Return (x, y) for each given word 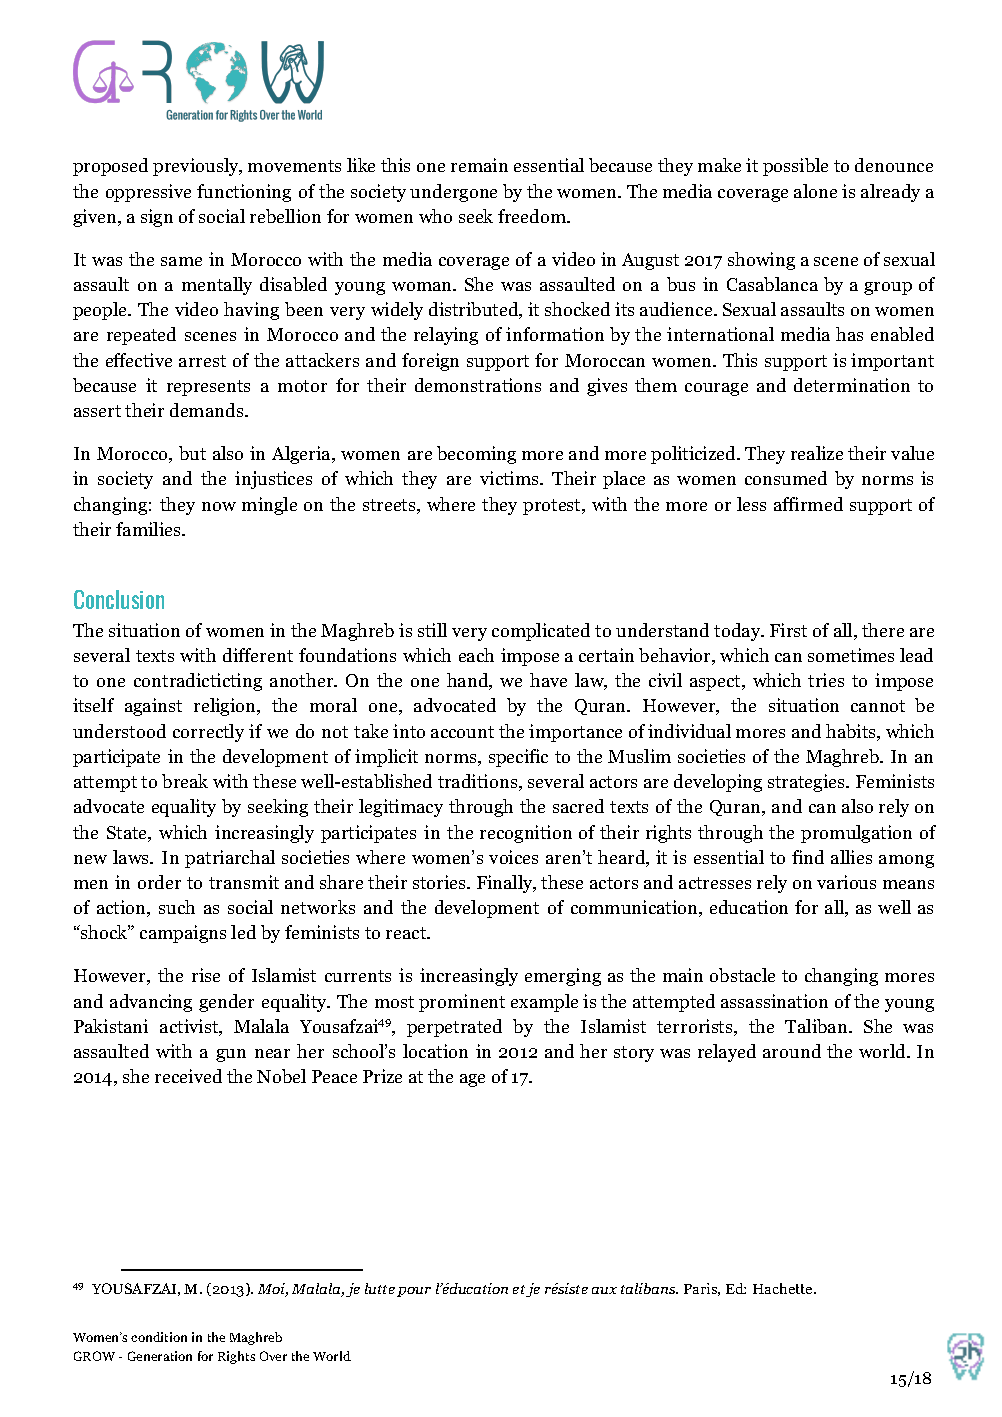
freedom (533, 216)
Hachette (784, 1288)
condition (159, 1337)
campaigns (183, 934)
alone (815, 191)
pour (414, 1292)
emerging (563, 977)
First (788, 630)
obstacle (742, 975)
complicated (541, 632)
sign (157, 218)
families (149, 529)
